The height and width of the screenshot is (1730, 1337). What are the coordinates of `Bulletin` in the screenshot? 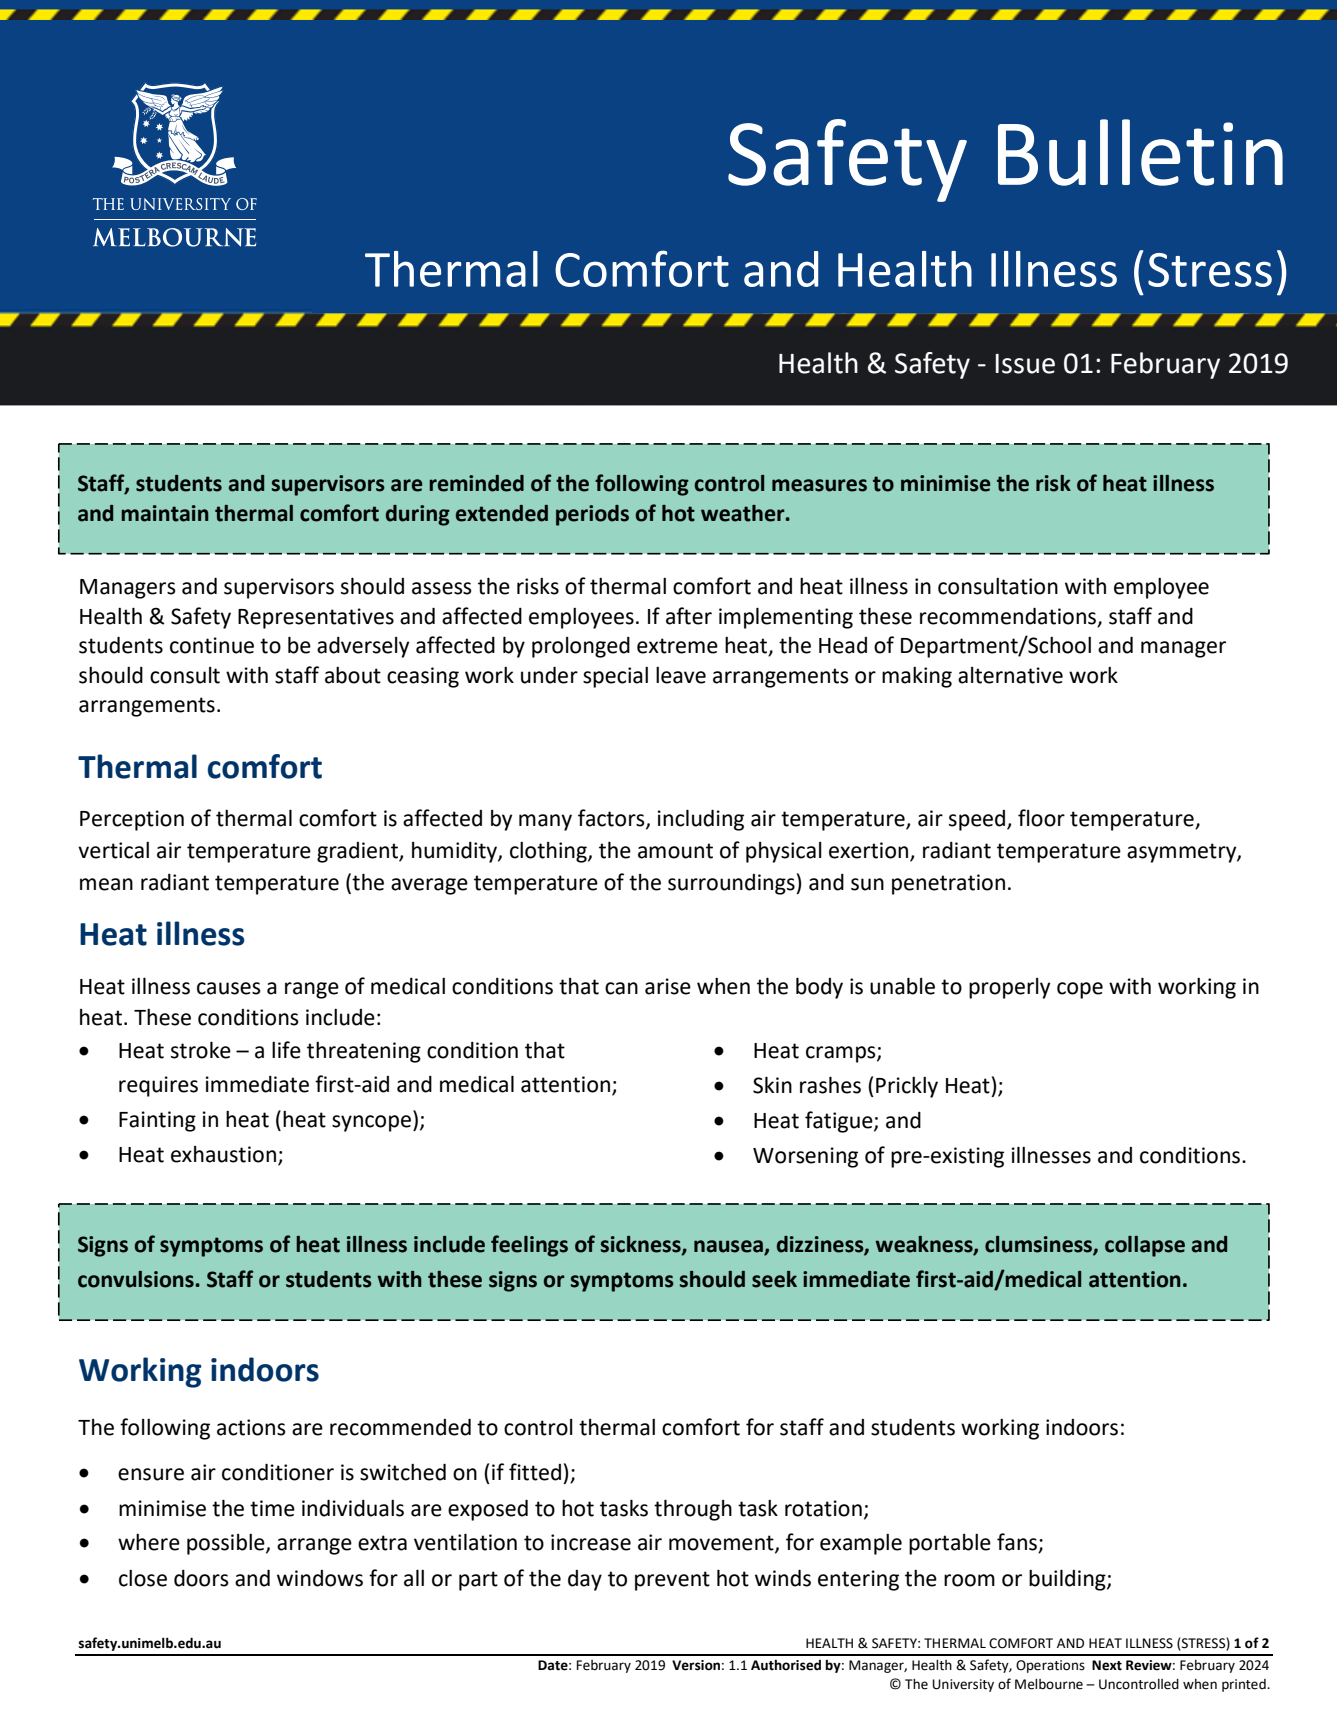 It's located at (1140, 152).
